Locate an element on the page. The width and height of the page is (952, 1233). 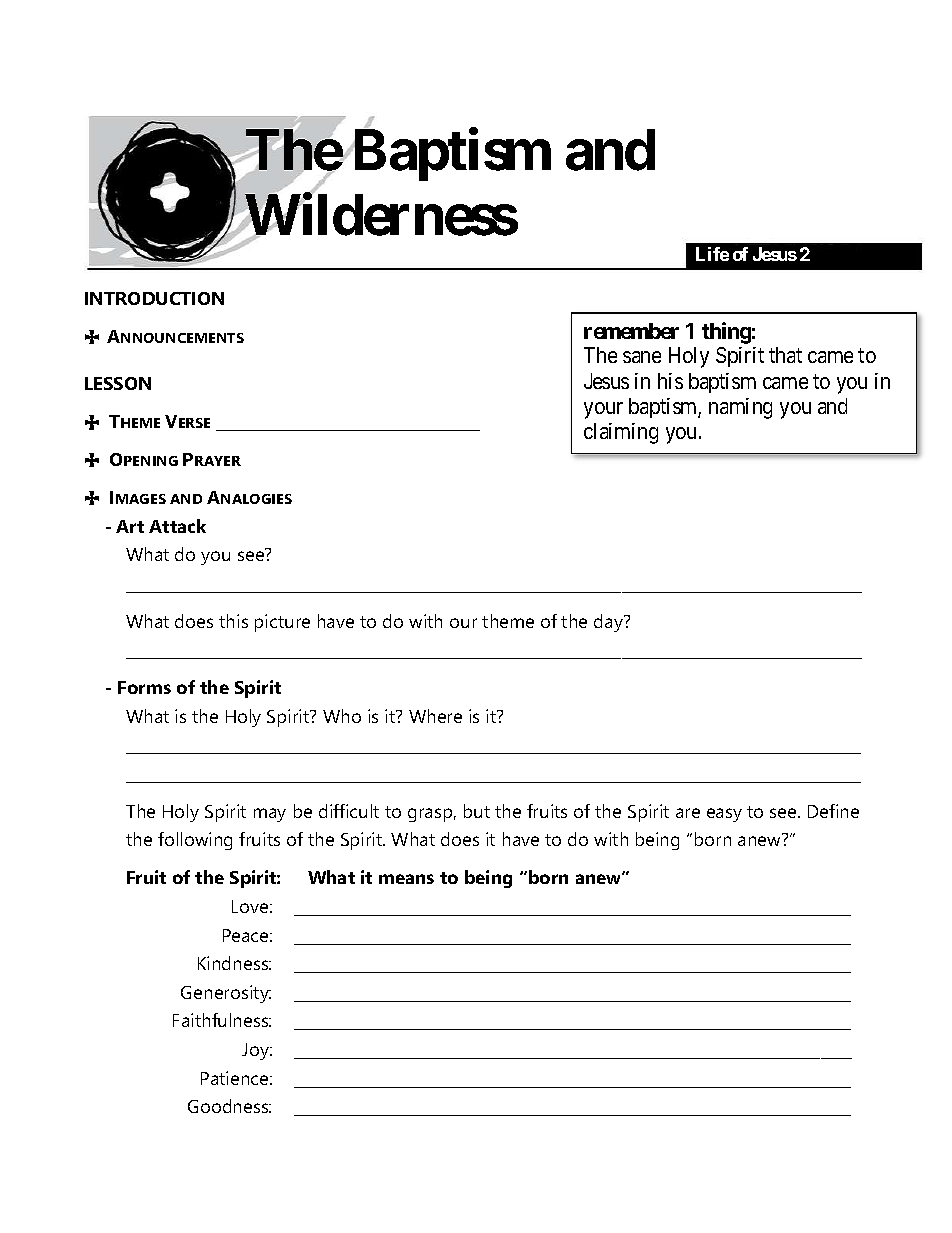
are is located at coordinates (688, 813).
